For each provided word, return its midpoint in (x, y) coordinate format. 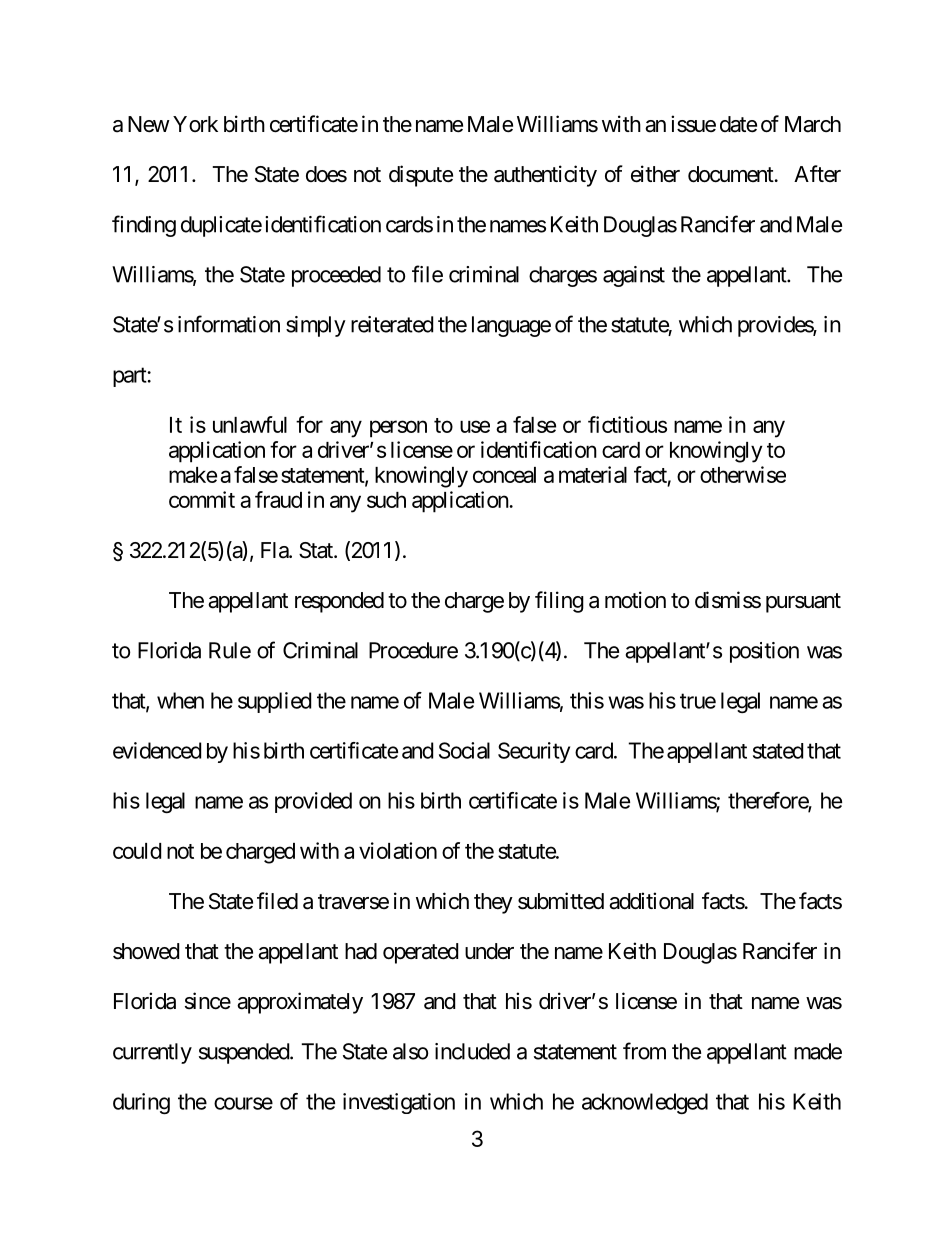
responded (339, 602)
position (764, 652)
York (195, 124)
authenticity (545, 176)
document (731, 174)
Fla (275, 550)
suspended (245, 1053)
